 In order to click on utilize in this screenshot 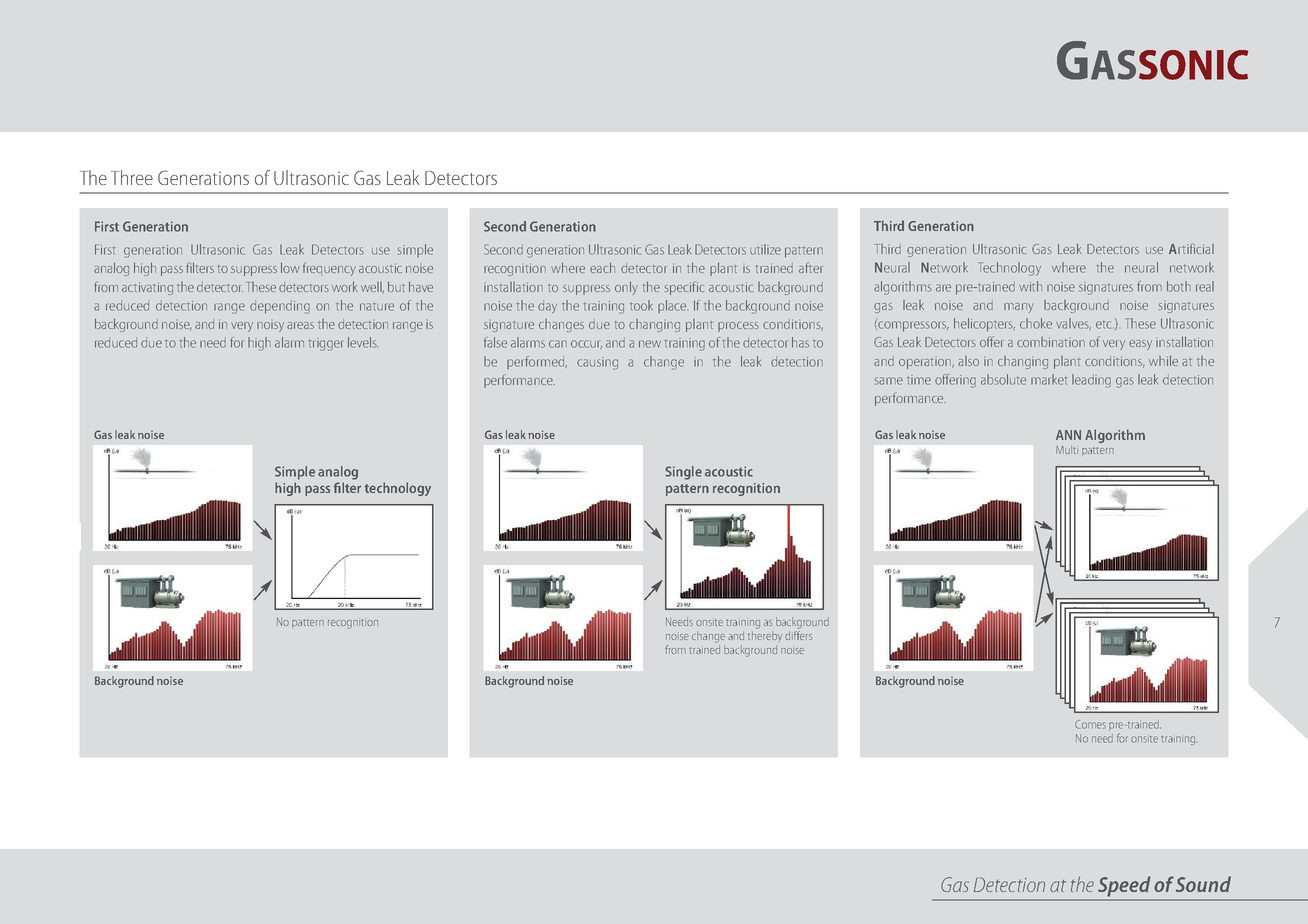, I will do `click(765, 249)`.
